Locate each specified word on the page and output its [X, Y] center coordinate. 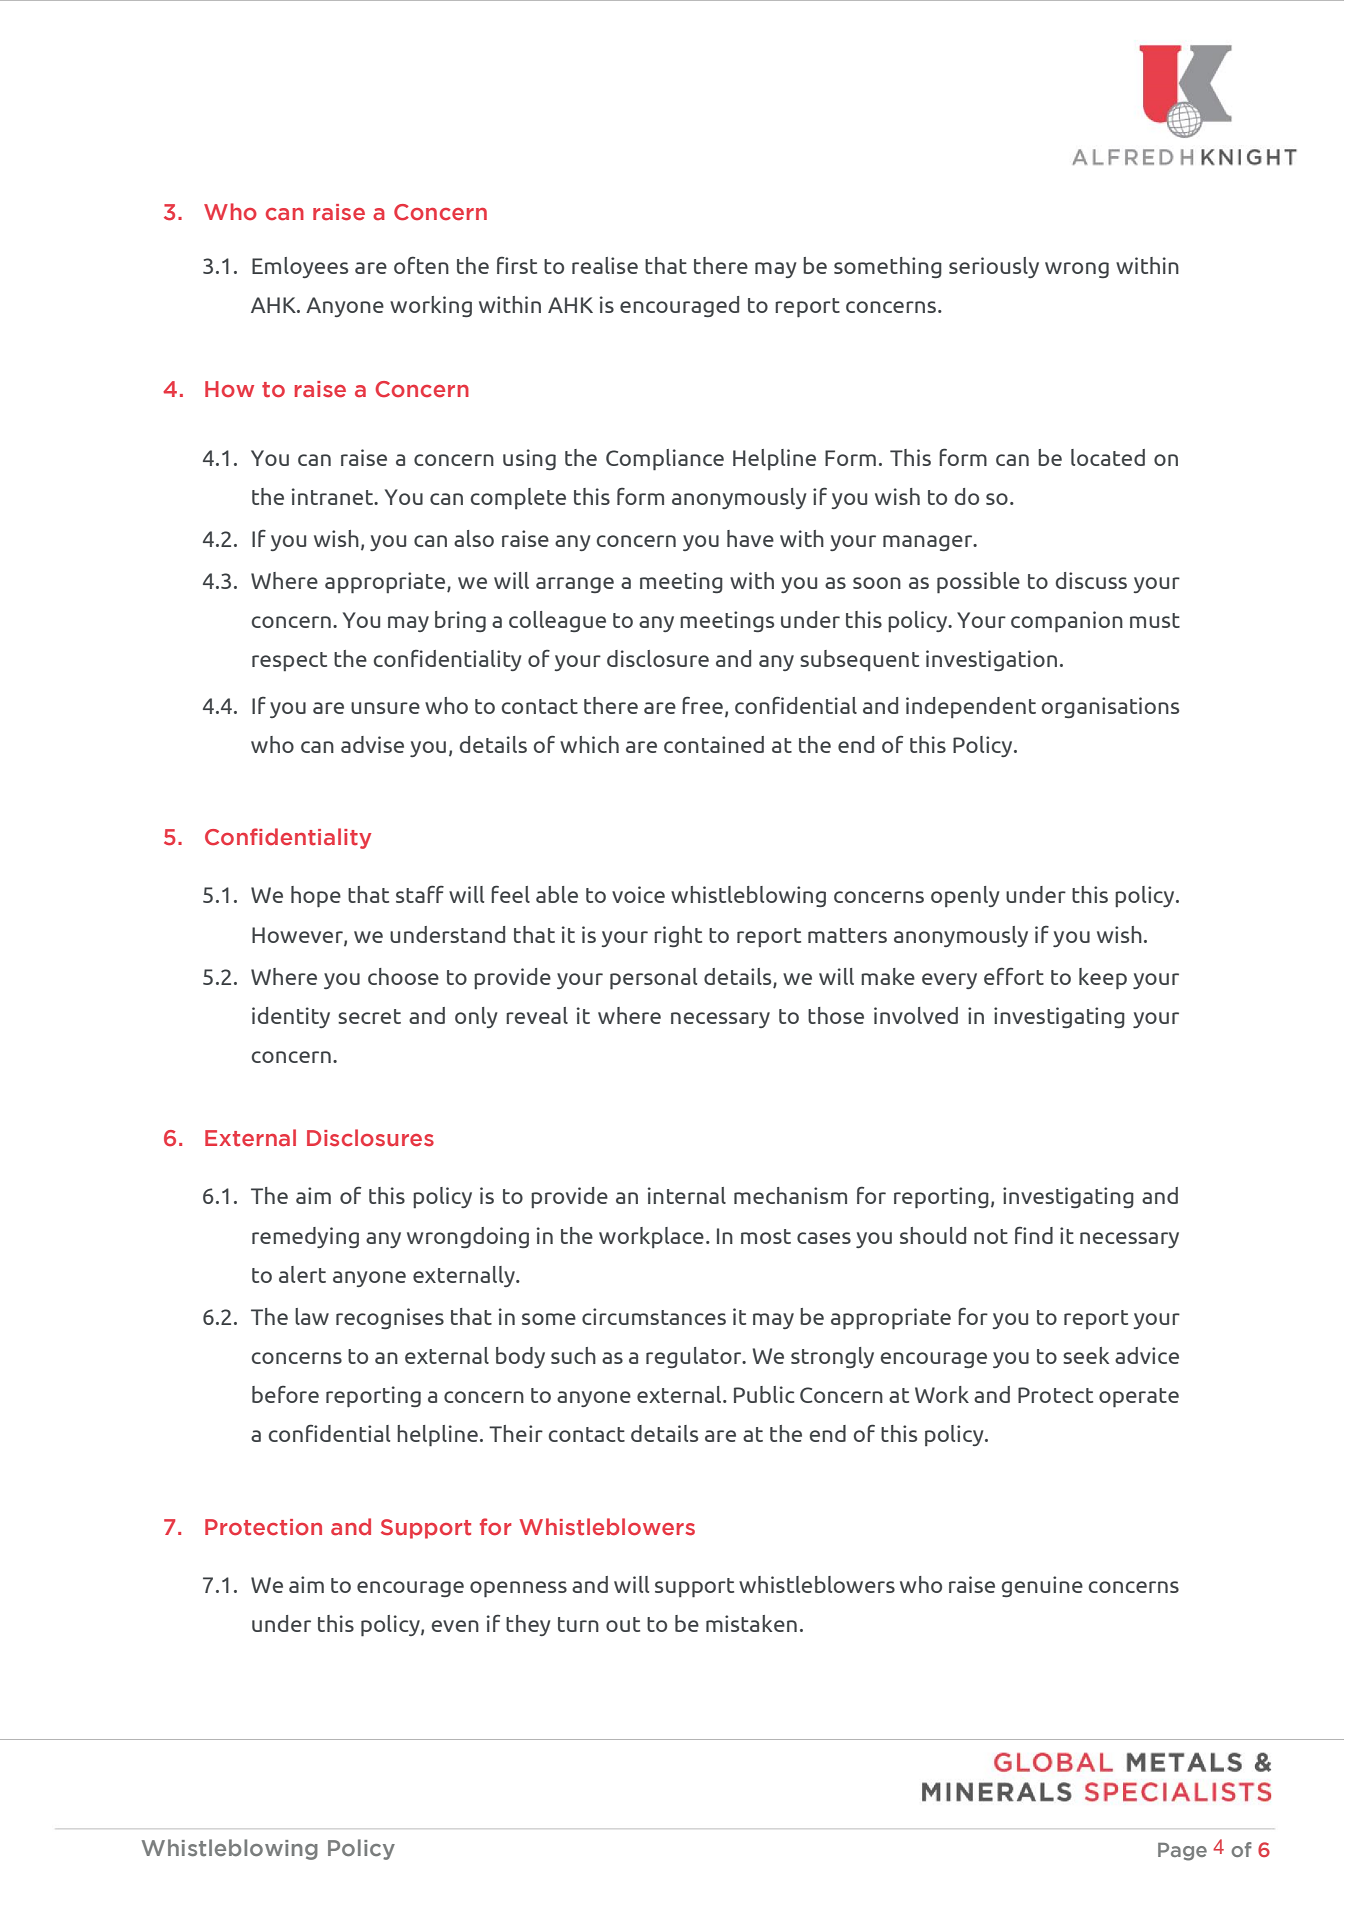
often [421, 265]
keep [1103, 978]
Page [1182, 1852]
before [285, 1394]
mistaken [751, 1623]
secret [369, 1016]
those [836, 1015]
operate [1139, 1397]
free [702, 705]
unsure [385, 708]
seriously [994, 267]
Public [764, 1394]
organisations [1110, 707]
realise [605, 265]
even [455, 1626]
